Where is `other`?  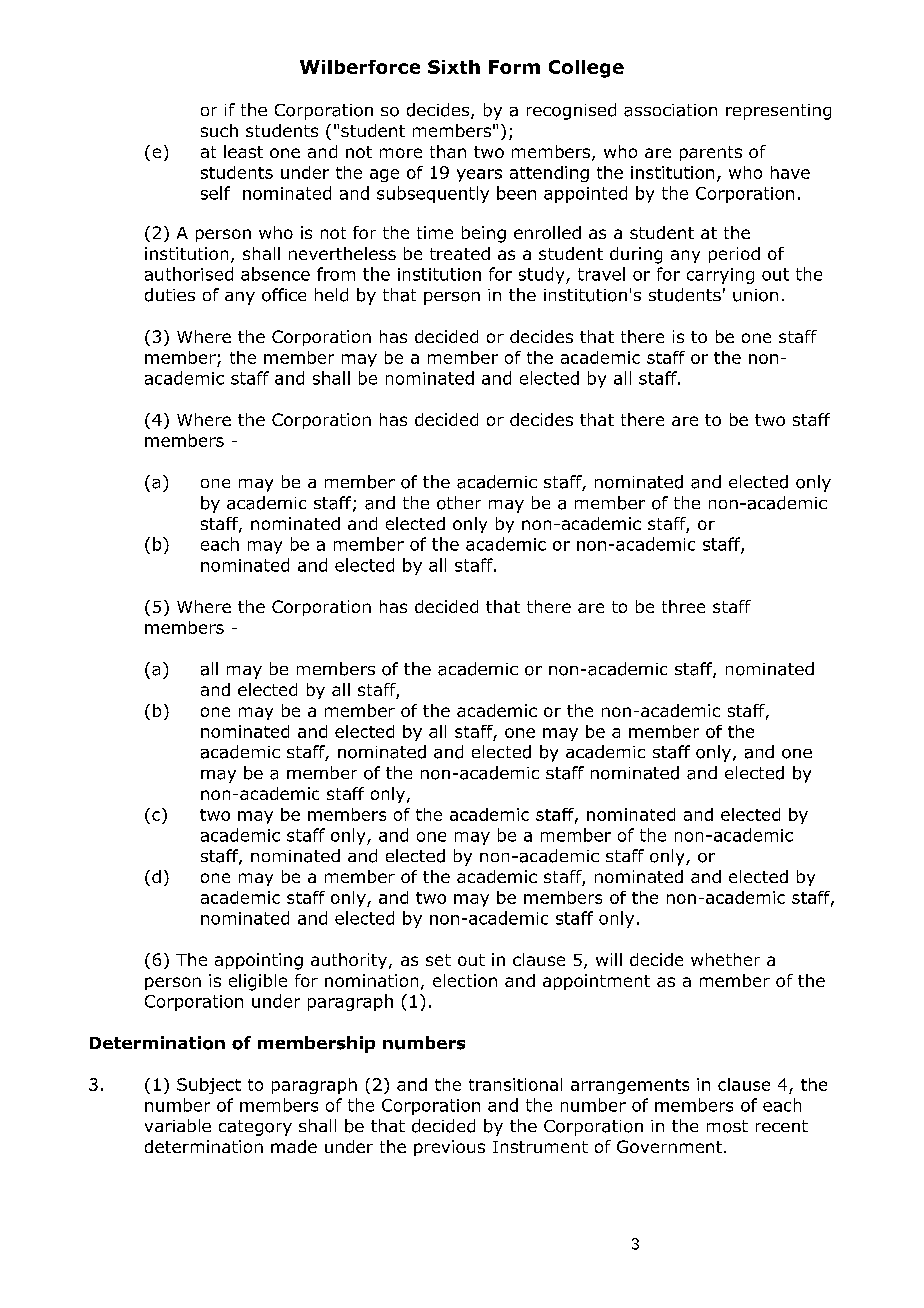 other is located at coordinates (459, 503).
